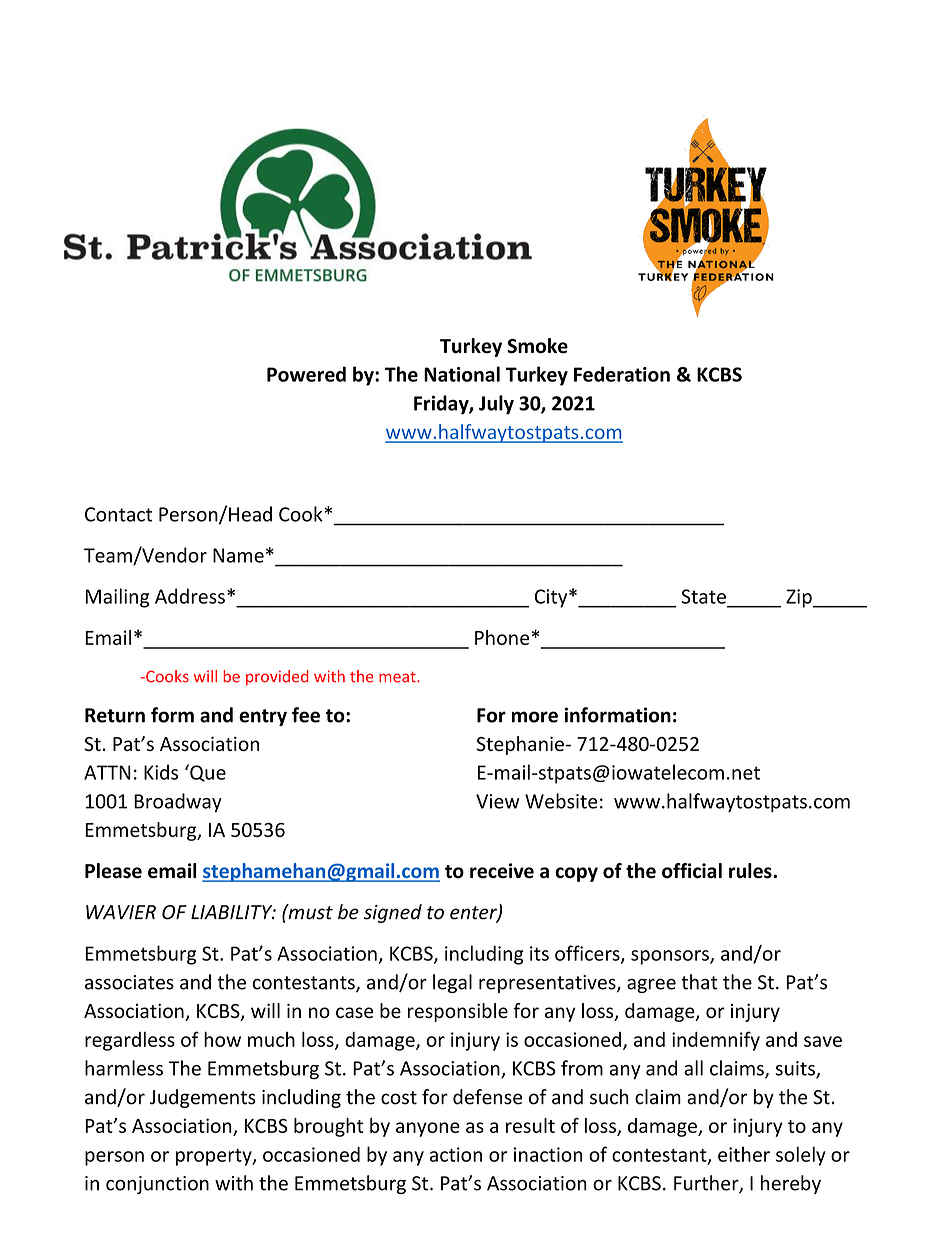  I want to click on either, so click(744, 1154).
